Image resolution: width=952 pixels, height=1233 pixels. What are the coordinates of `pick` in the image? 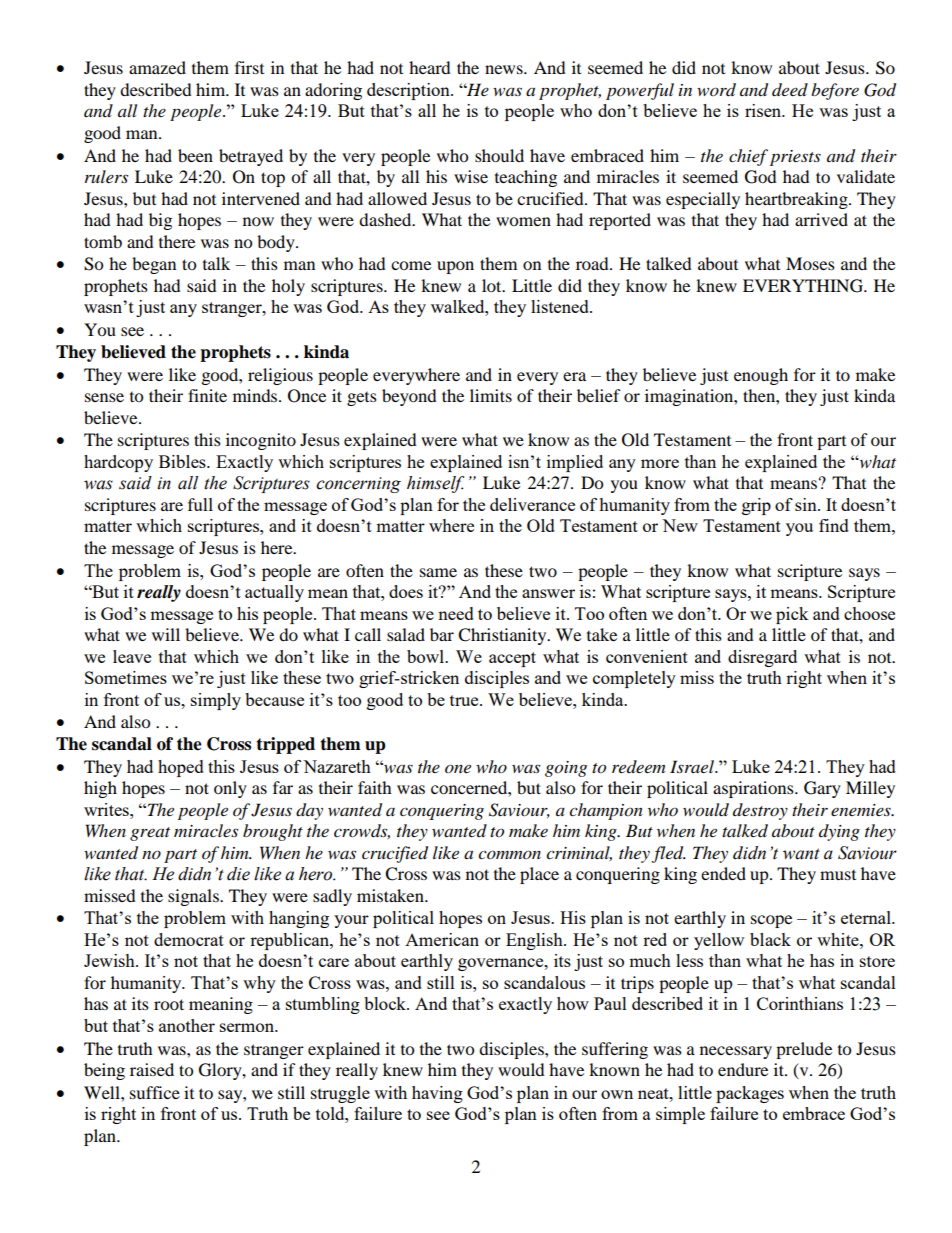 It's located at (792, 615).
